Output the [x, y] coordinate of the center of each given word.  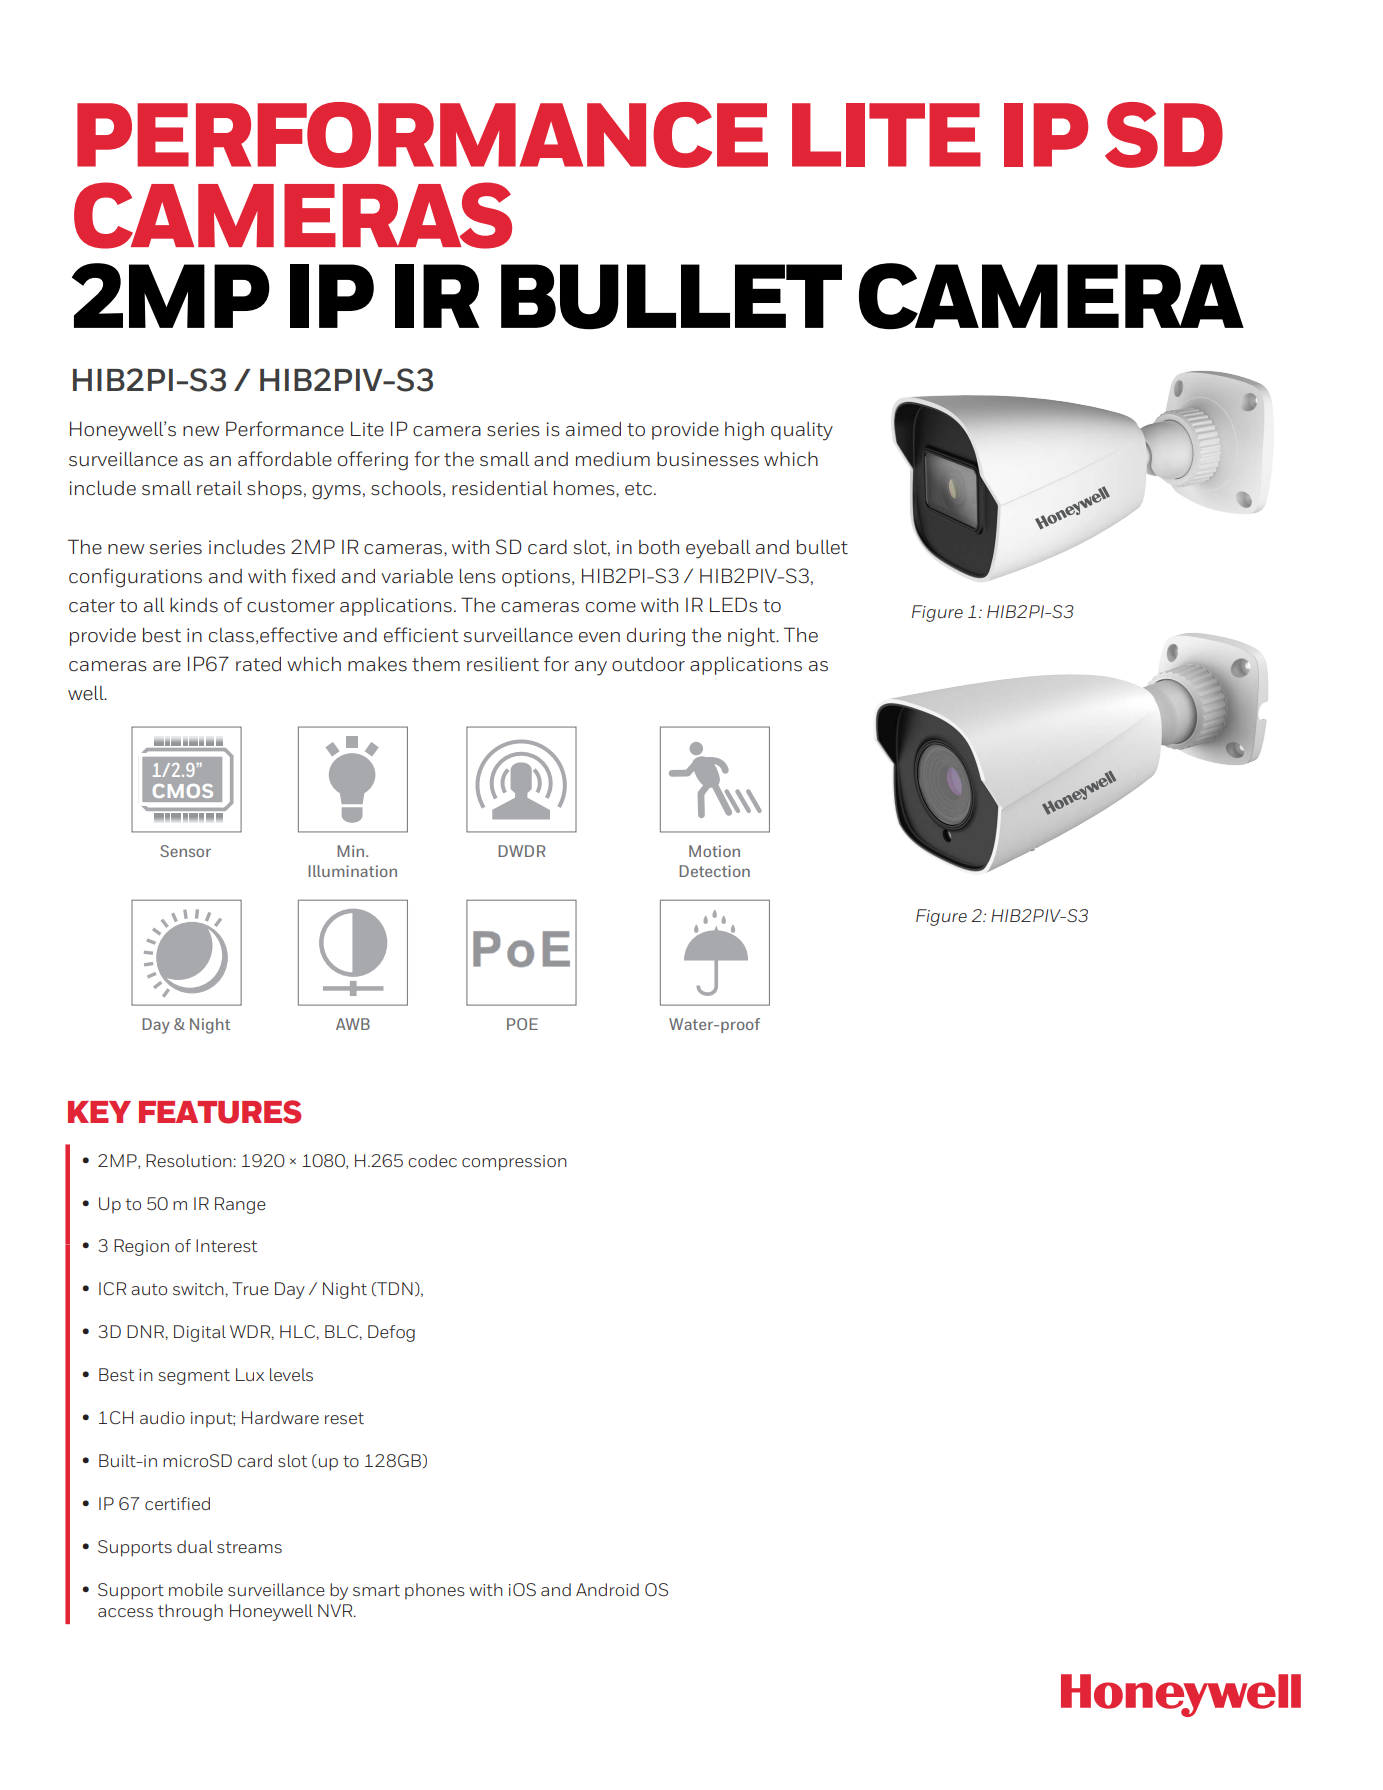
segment [194, 1377]
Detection [714, 871]
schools [406, 488]
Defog [391, 1333]
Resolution [190, 1160]
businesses [708, 459]
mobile [196, 1589]
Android [607, 1589]
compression [514, 1163]
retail [219, 488]
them [436, 664]
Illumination [352, 871]
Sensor [185, 851]
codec [432, 1160]
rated [258, 664]
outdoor [648, 664]
